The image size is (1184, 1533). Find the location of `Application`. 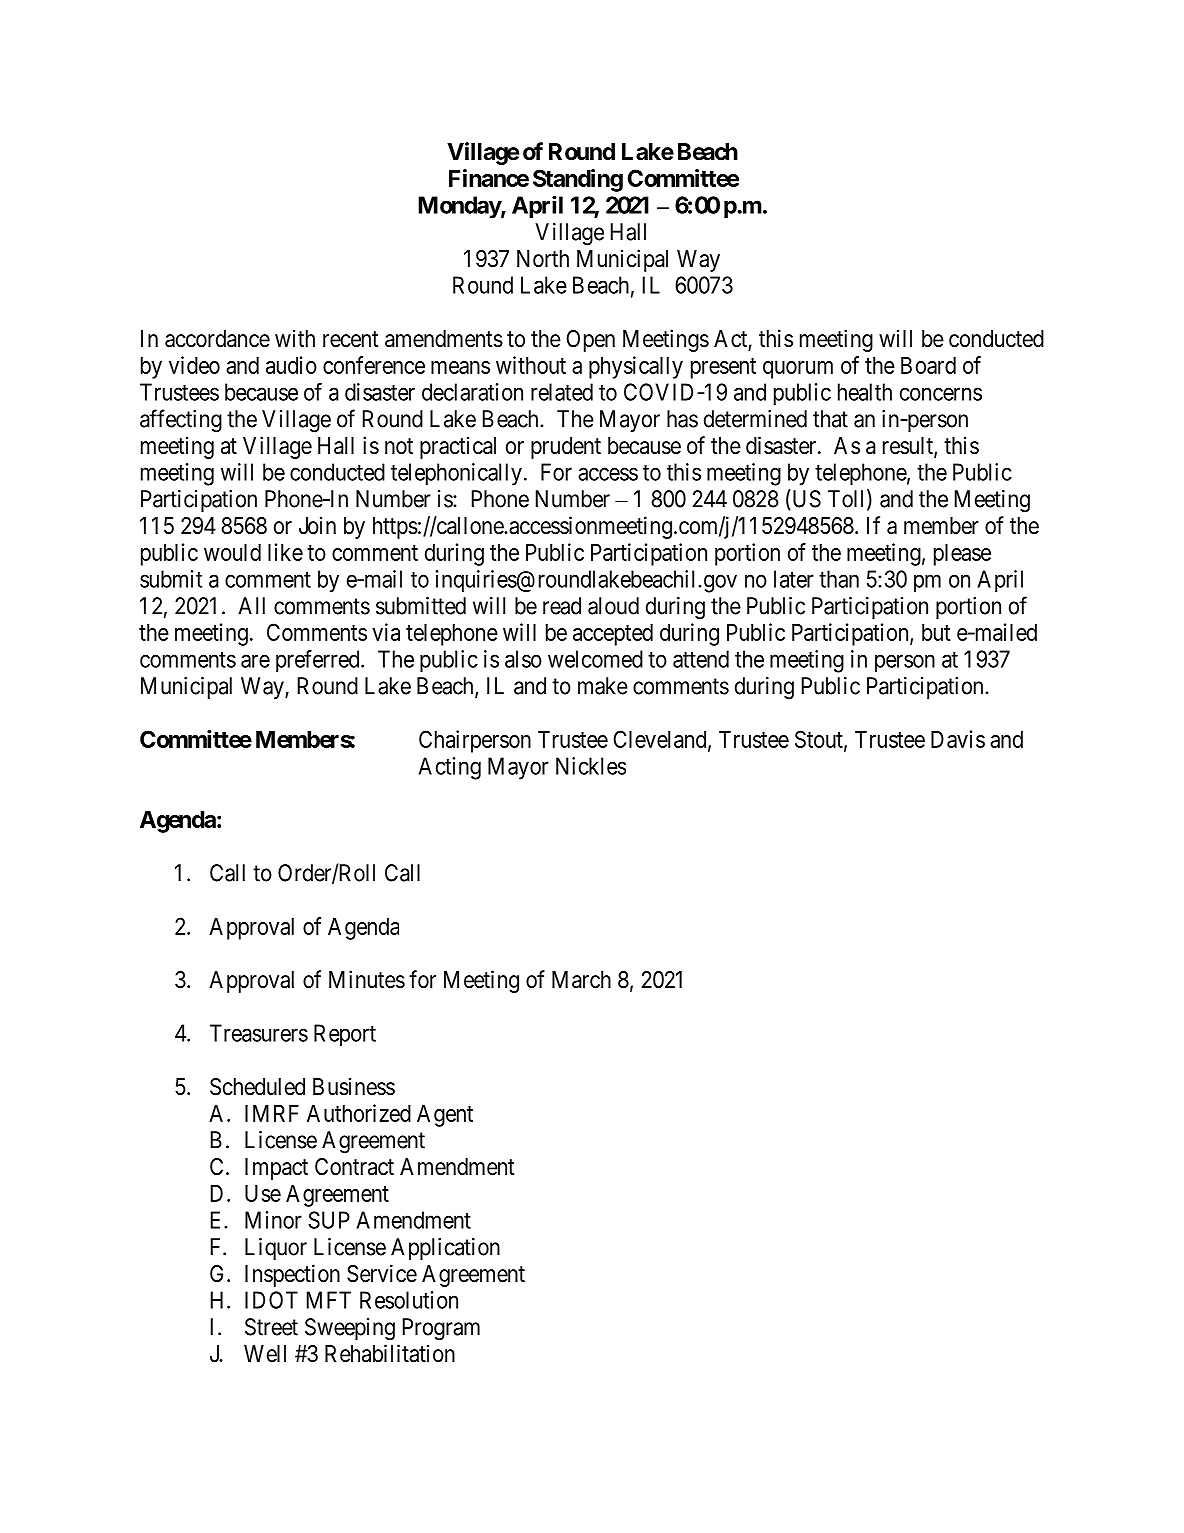

Application is located at coordinates (445, 1249).
